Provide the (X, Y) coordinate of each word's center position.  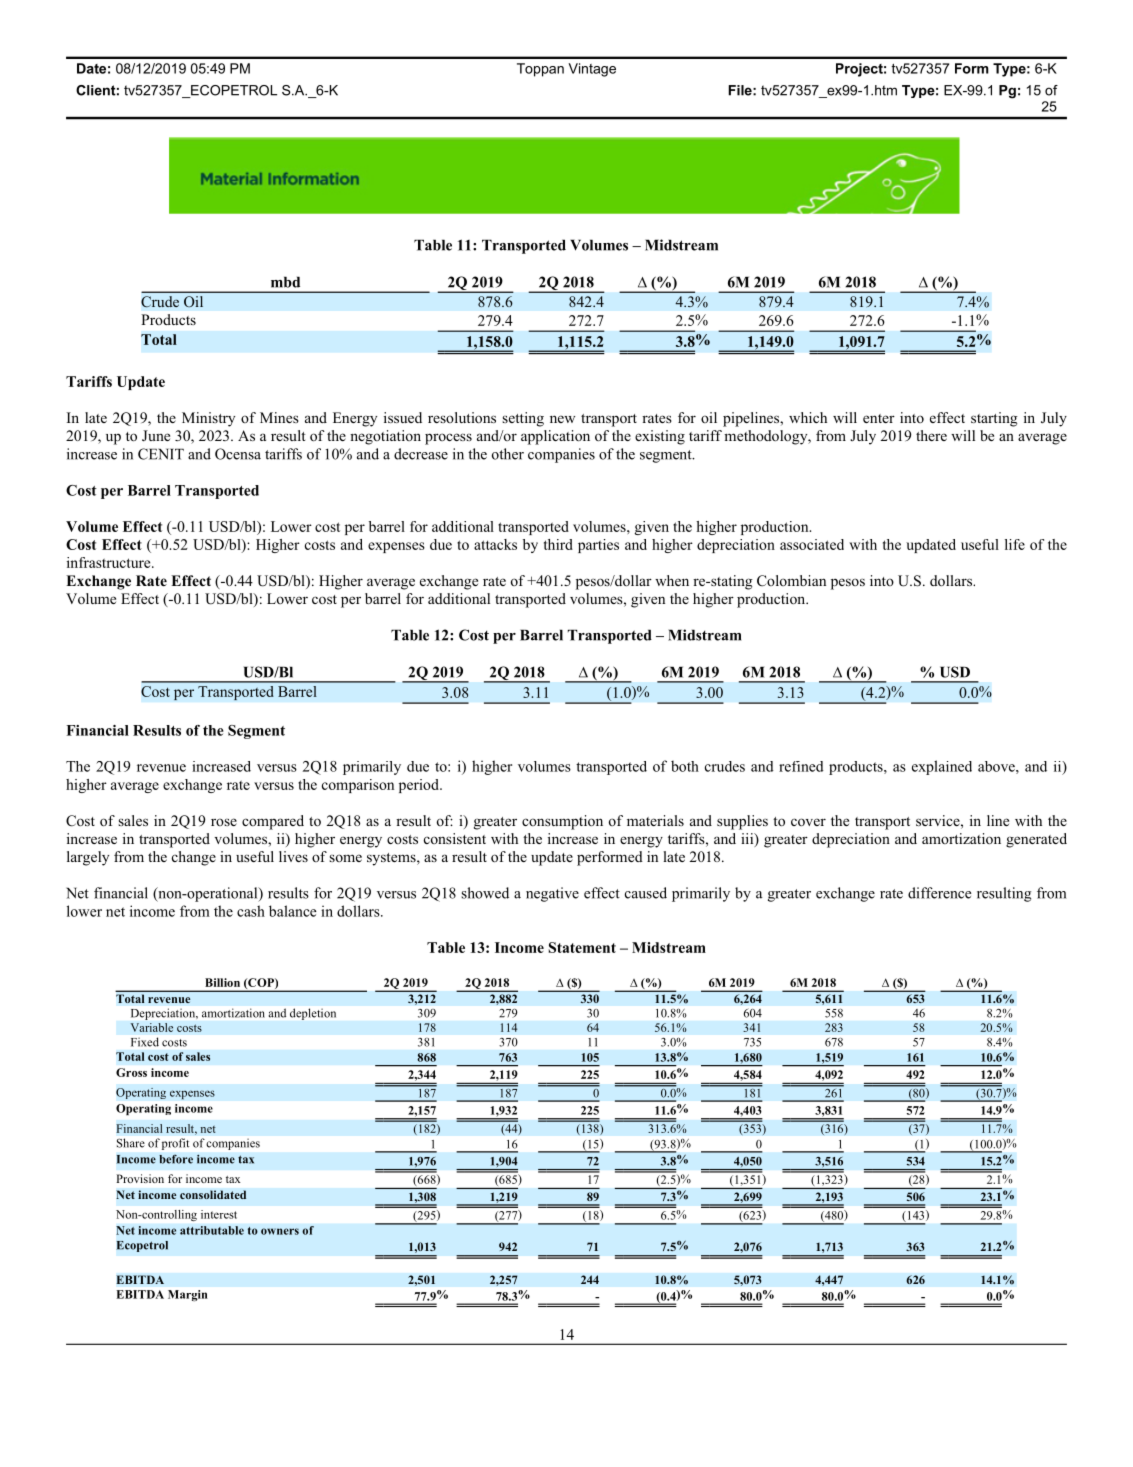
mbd (285, 282)
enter (879, 418)
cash (251, 911)
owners (280, 1231)
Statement (582, 947)
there (931, 435)
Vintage (592, 70)
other (508, 454)
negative (552, 894)
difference (939, 893)
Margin (188, 1295)
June (156, 436)
